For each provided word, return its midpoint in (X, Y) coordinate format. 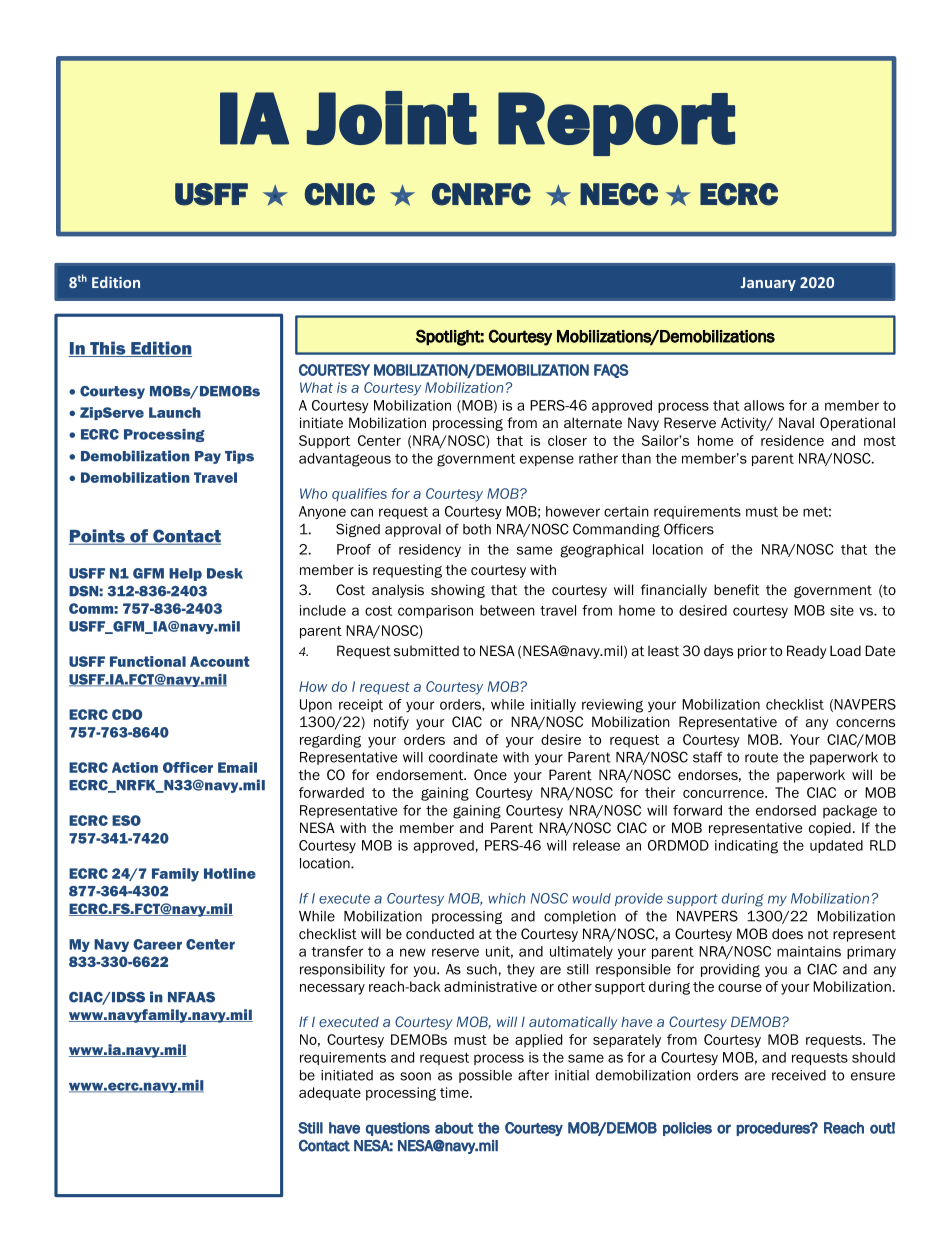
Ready (807, 652)
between (507, 610)
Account (220, 661)
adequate (330, 1094)
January (768, 284)
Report (616, 124)
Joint (392, 118)
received (799, 1075)
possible (485, 1076)
